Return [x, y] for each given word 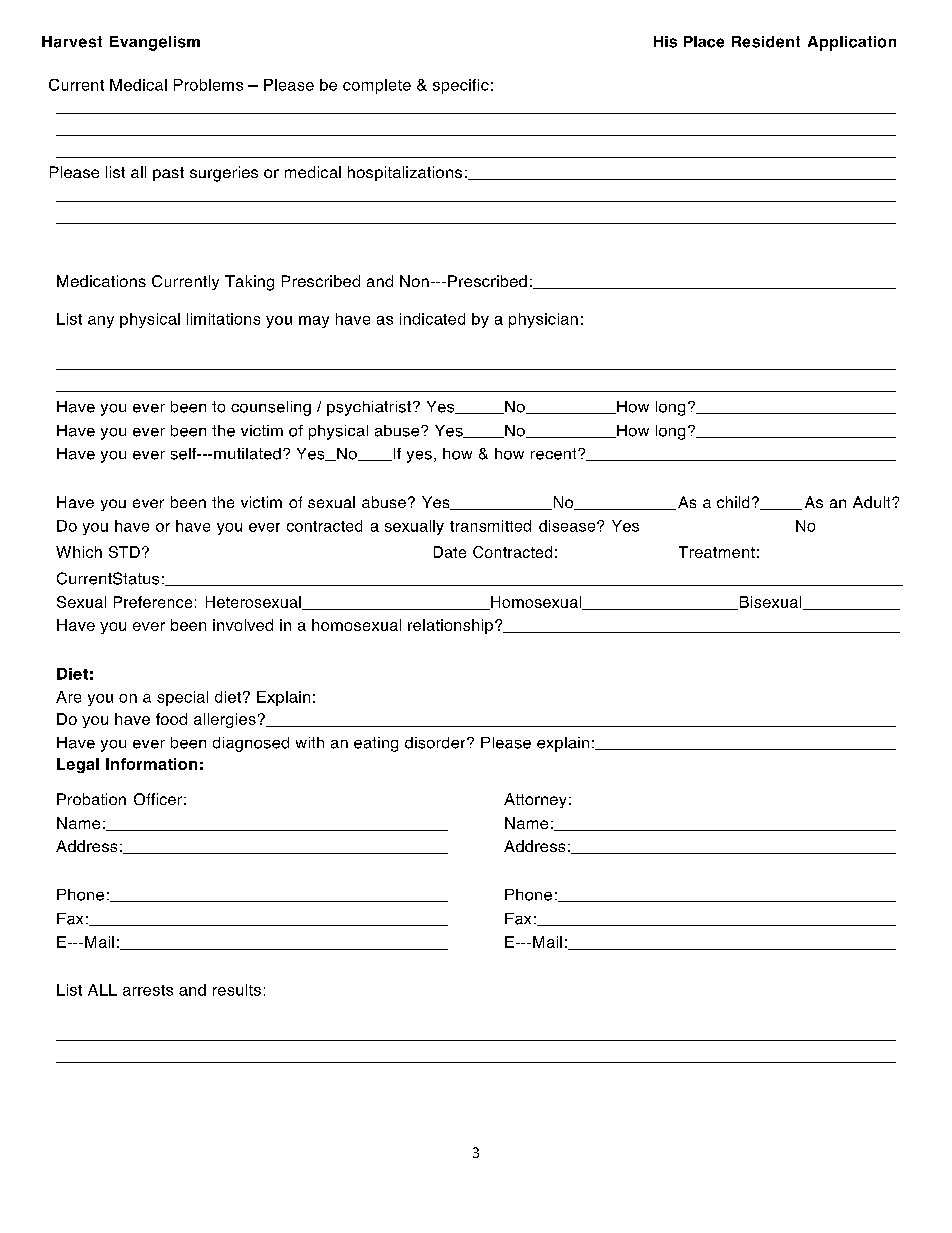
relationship [450, 626]
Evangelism [155, 43]
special [182, 698]
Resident [766, 42]
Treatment [717, 552]
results [237, 990]
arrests [148, 990]
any [101, 322]
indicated [432, 319]
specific [461, 86]
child [733, 502]
